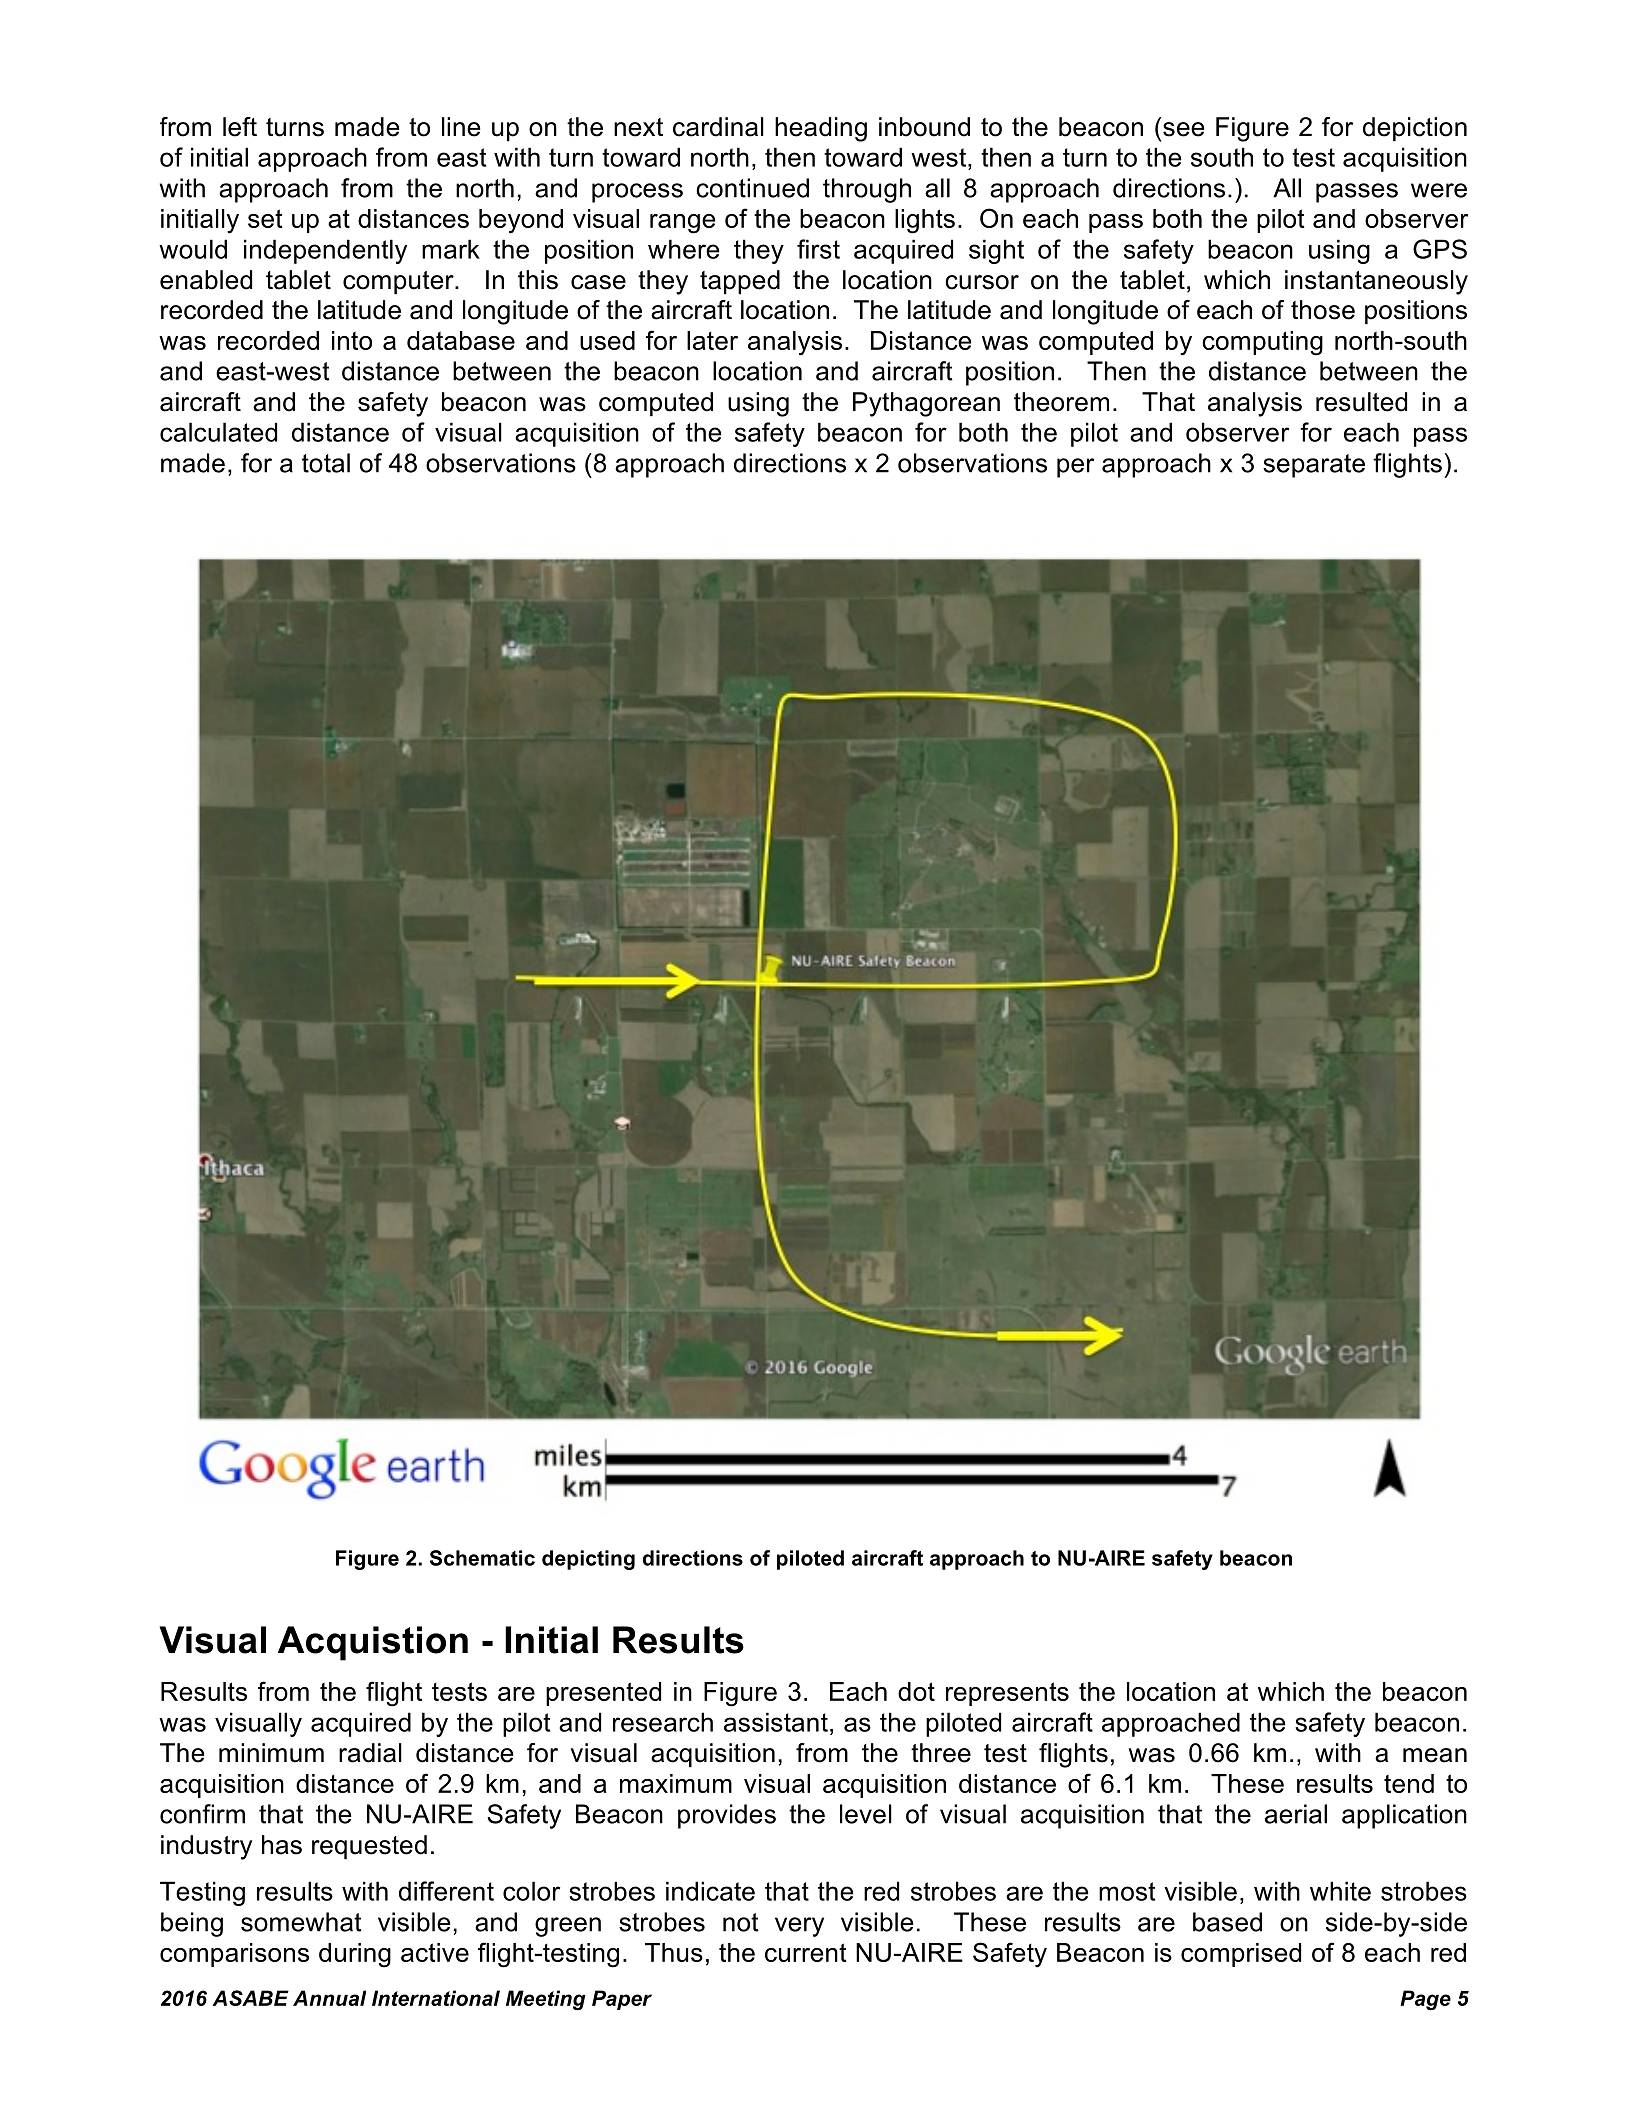  I want to click on dot, so click(916, 1691).
